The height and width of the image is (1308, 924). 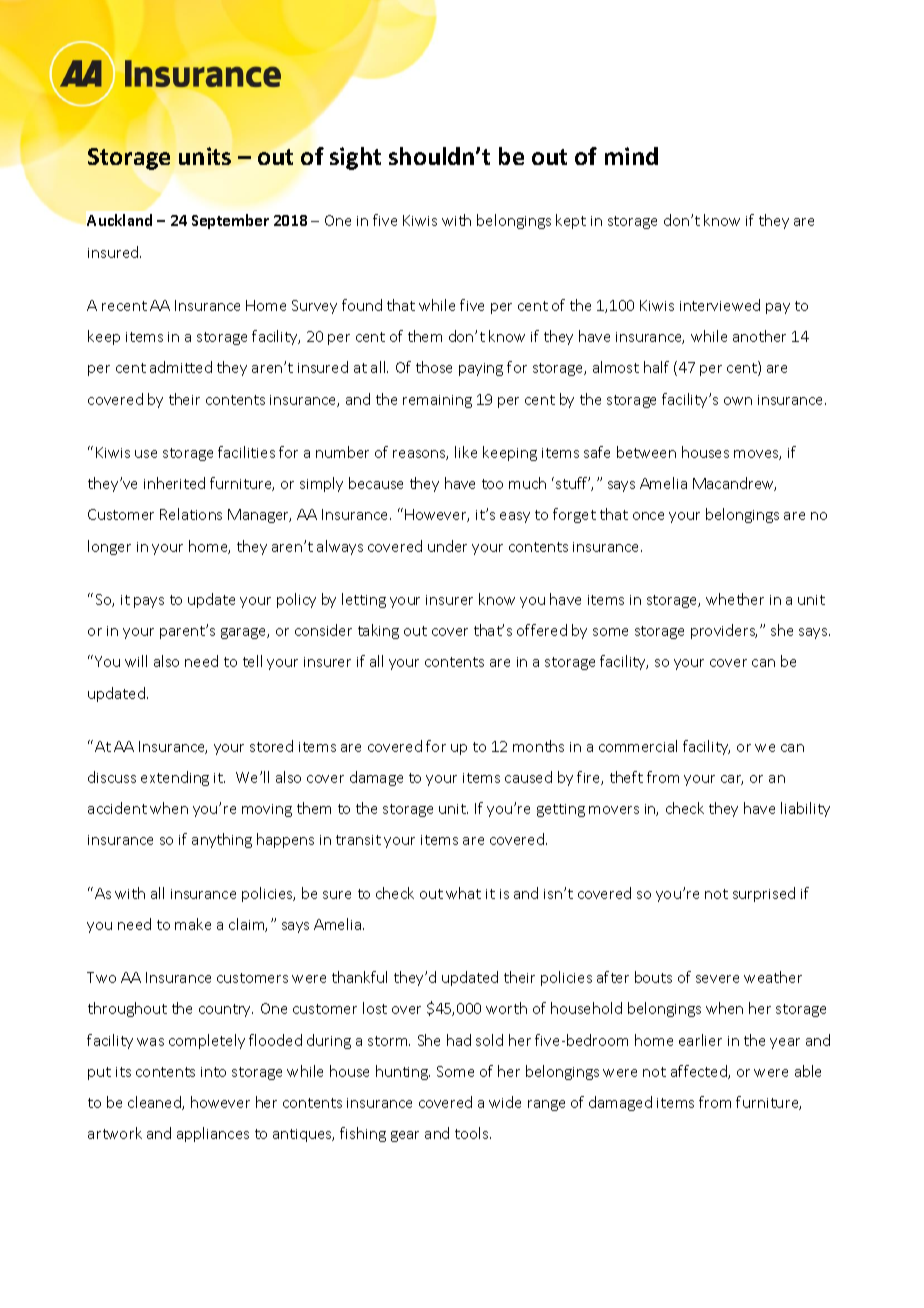 What do you see at coordinates (136, 661) in the image?
I see `will` at bounding box center [136, 661].
